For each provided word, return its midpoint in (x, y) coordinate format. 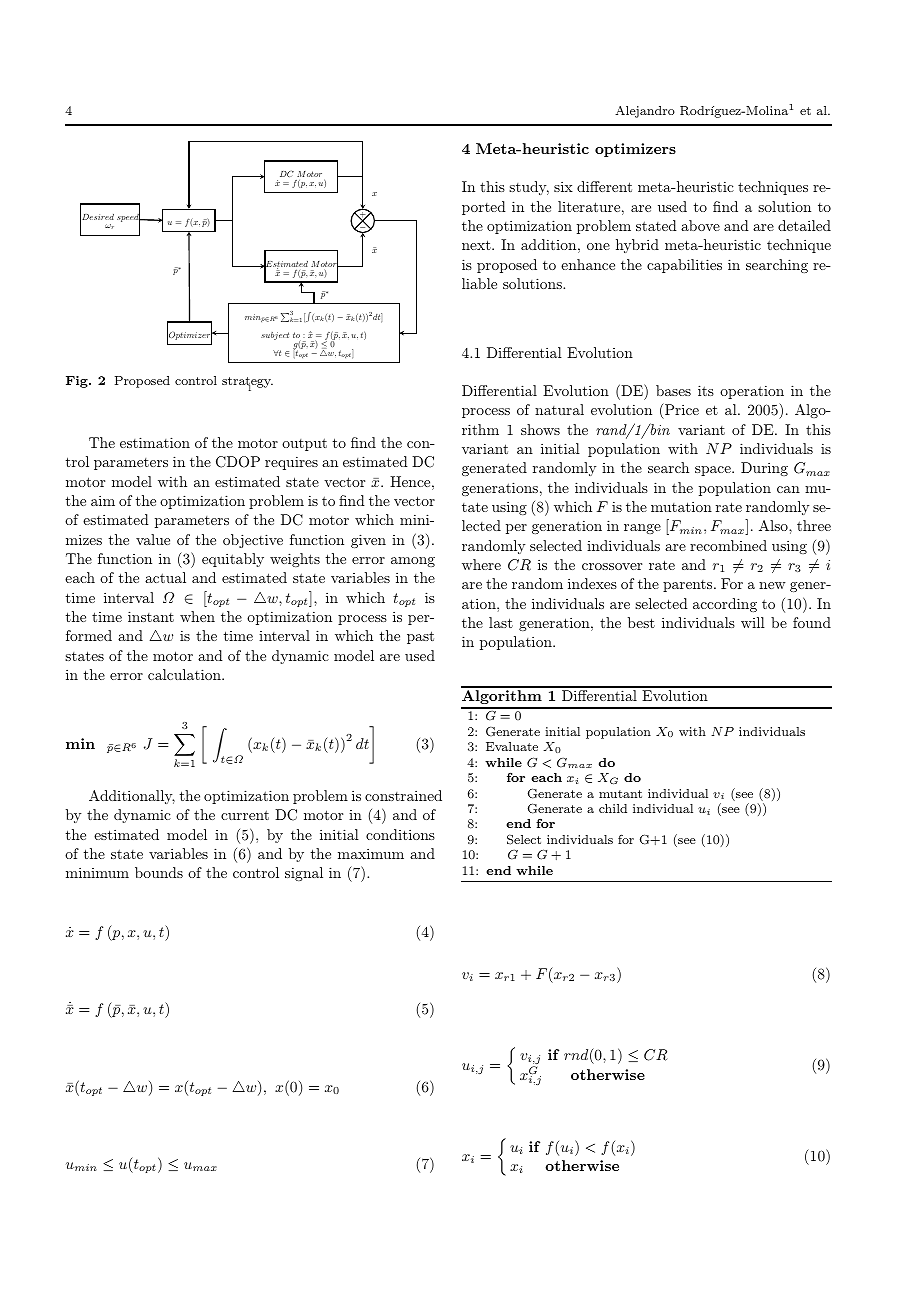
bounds (159, 872)
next (477, 245)
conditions (400, 834)
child (613, 808)
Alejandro (645, 112)
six (563, 186)
